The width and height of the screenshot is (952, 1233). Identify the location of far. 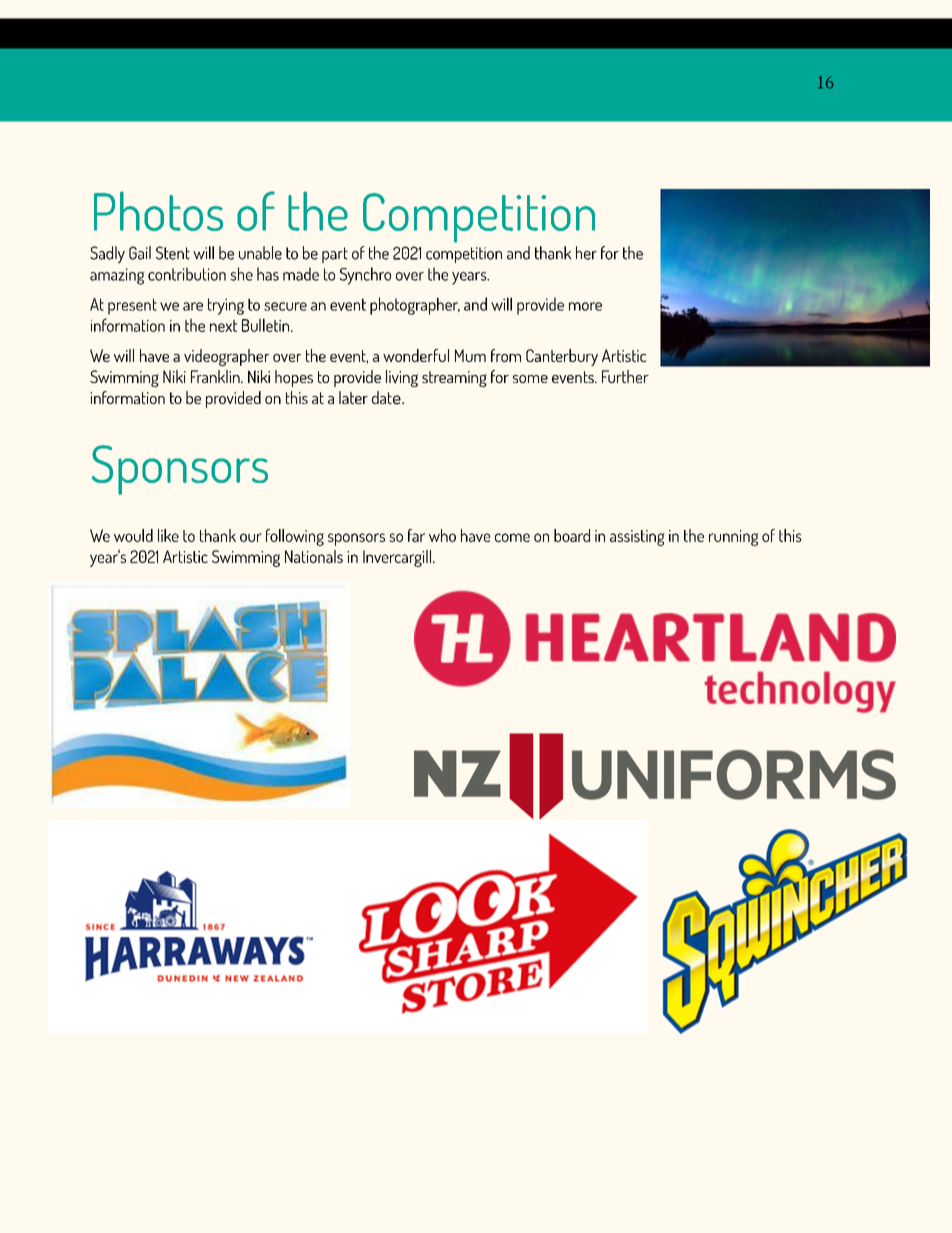
(416, 535).
